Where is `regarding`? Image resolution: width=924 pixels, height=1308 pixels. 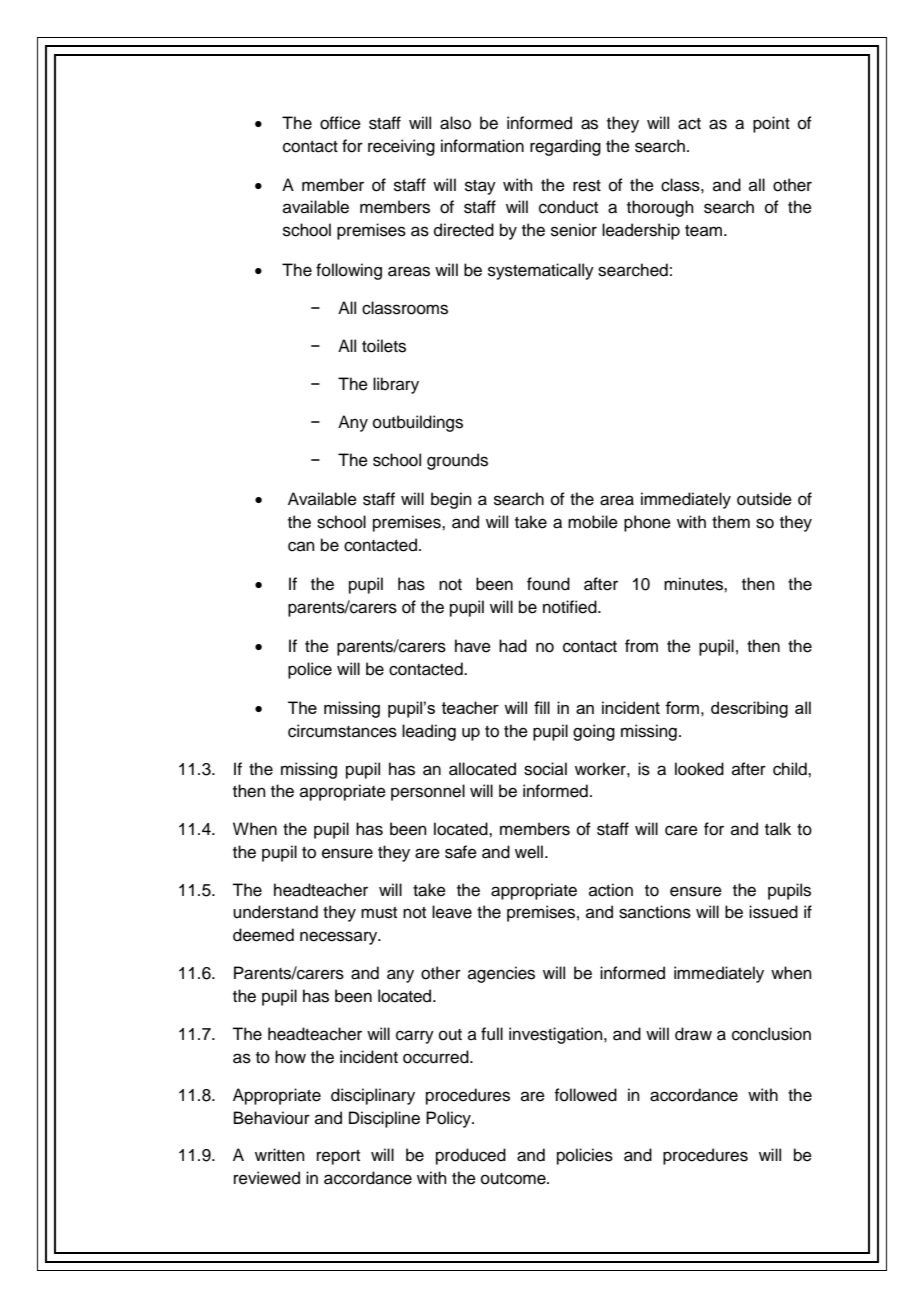 regarding is located at coordinates (565, 147).
